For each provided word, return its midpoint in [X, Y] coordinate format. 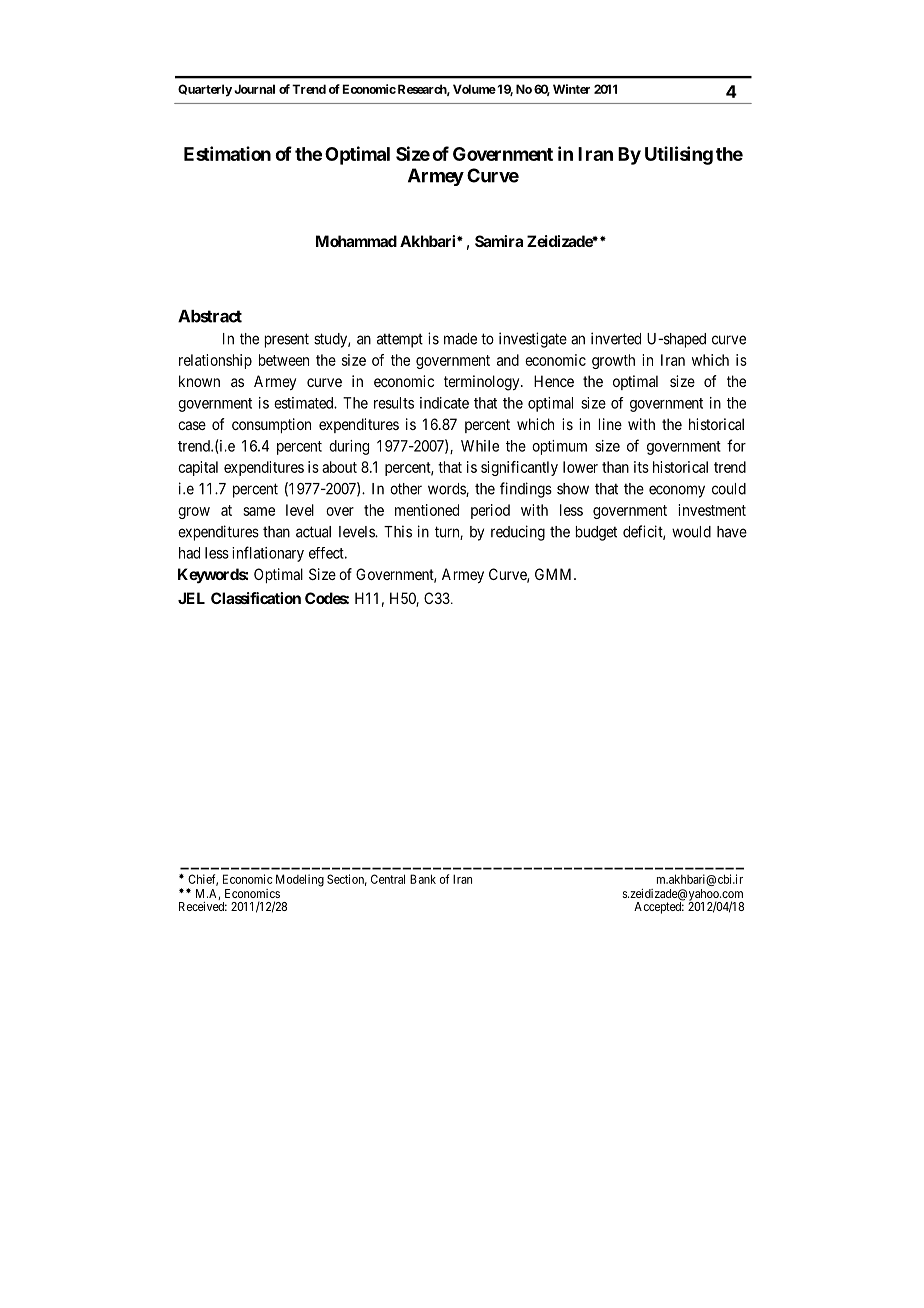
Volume [474, 89]
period [490, 511]
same [259, 511]
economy [677, 491]
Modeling [300, 880]
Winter [571, 89]
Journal [254, 89]
